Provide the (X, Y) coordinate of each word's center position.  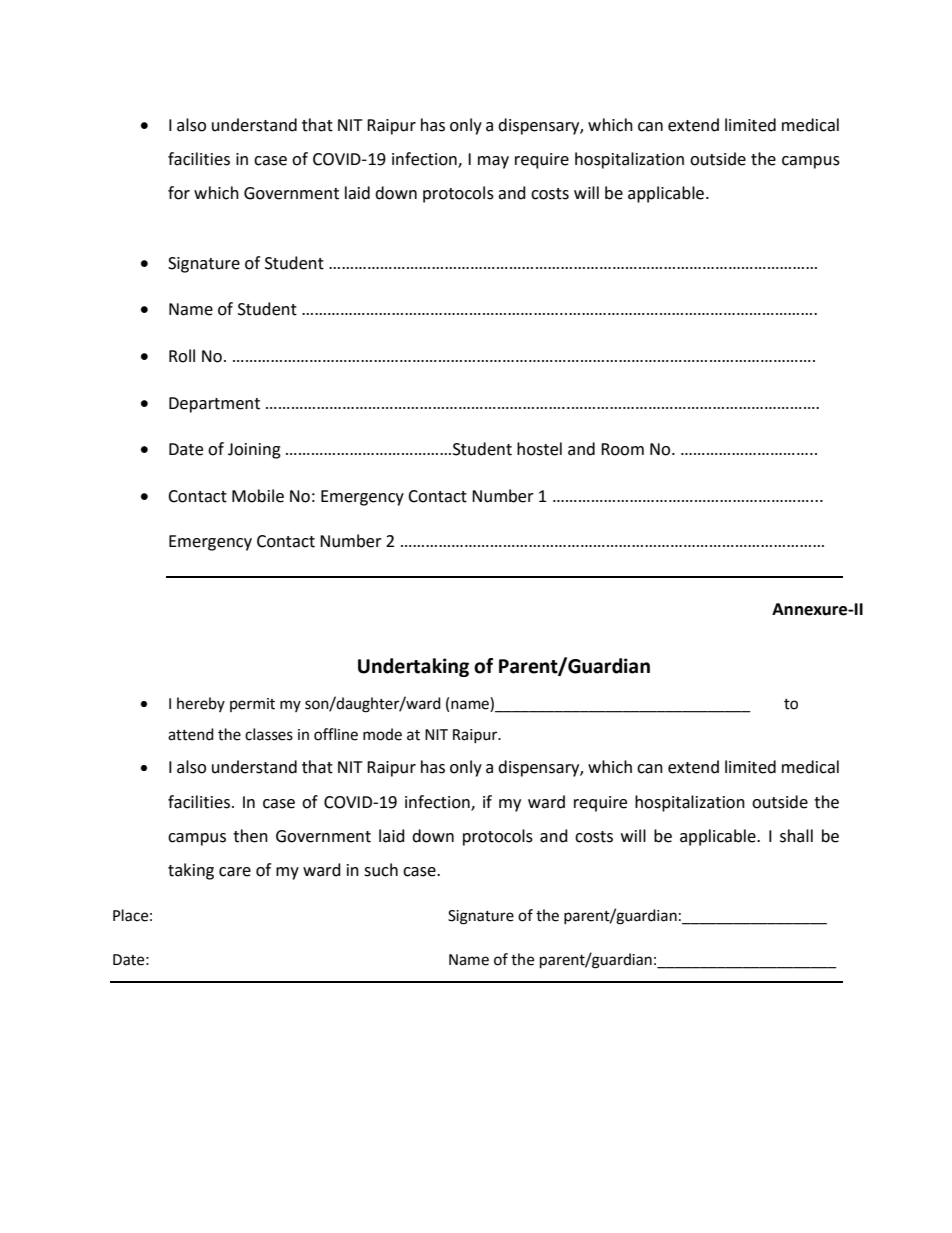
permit (252, 705)
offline (336, 734)
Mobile (258, 496)
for (179, 193)
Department (214, 405)
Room (622, 449)
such (381, 870)
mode (382, 734)
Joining (254, 451)
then (250, 836)
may (493, 162)
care (235, 872)
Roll (182, 356)
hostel (539, 449)
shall (796, 836)
